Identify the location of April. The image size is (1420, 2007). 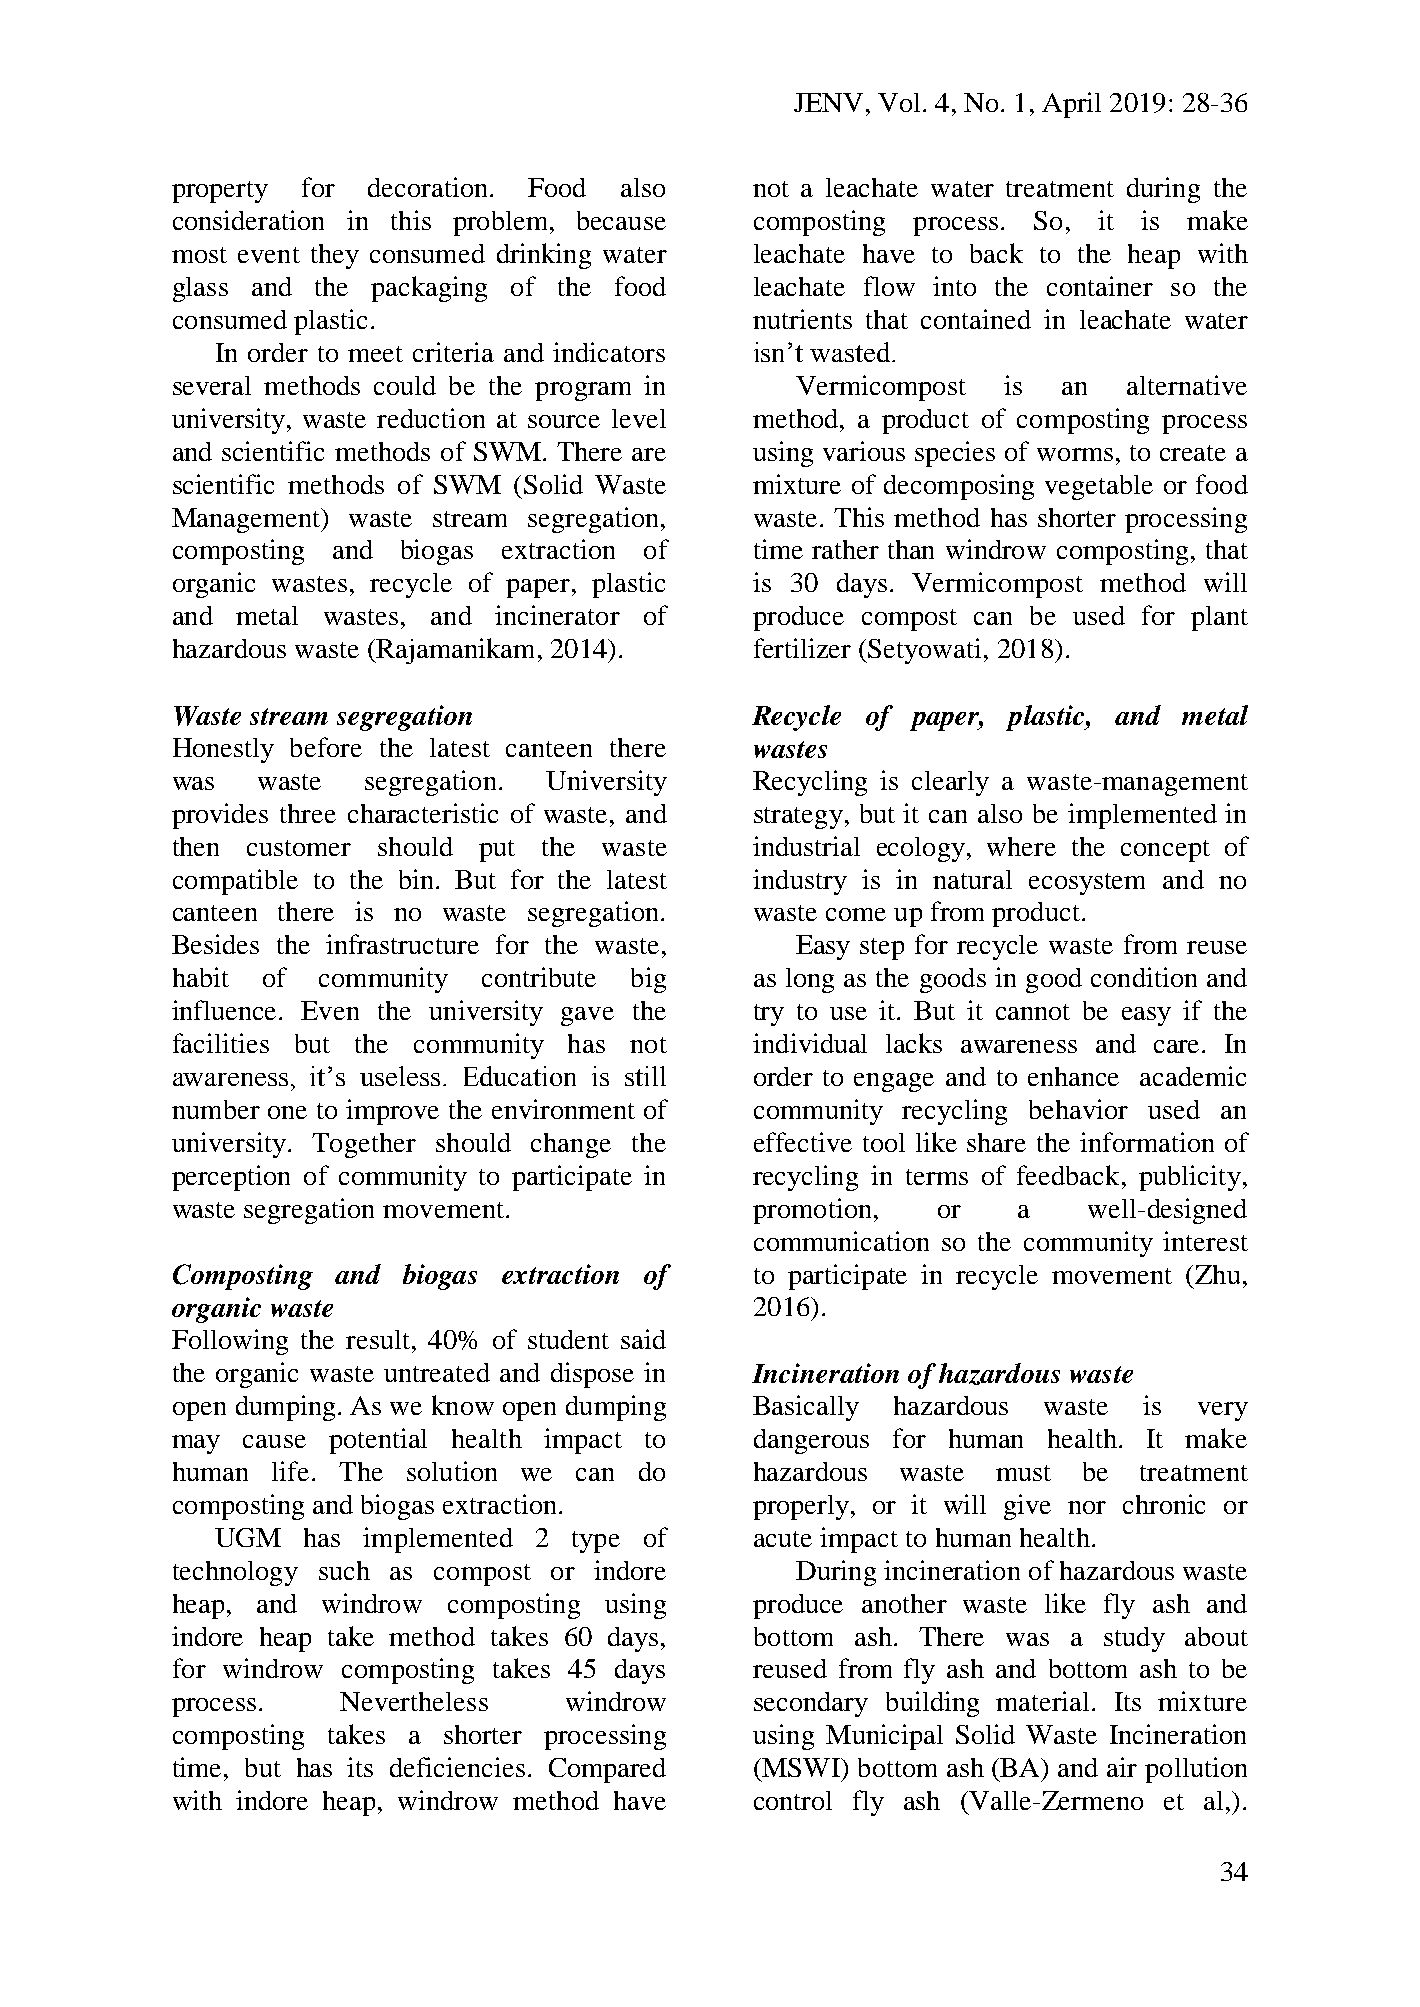
(1071, 105).
